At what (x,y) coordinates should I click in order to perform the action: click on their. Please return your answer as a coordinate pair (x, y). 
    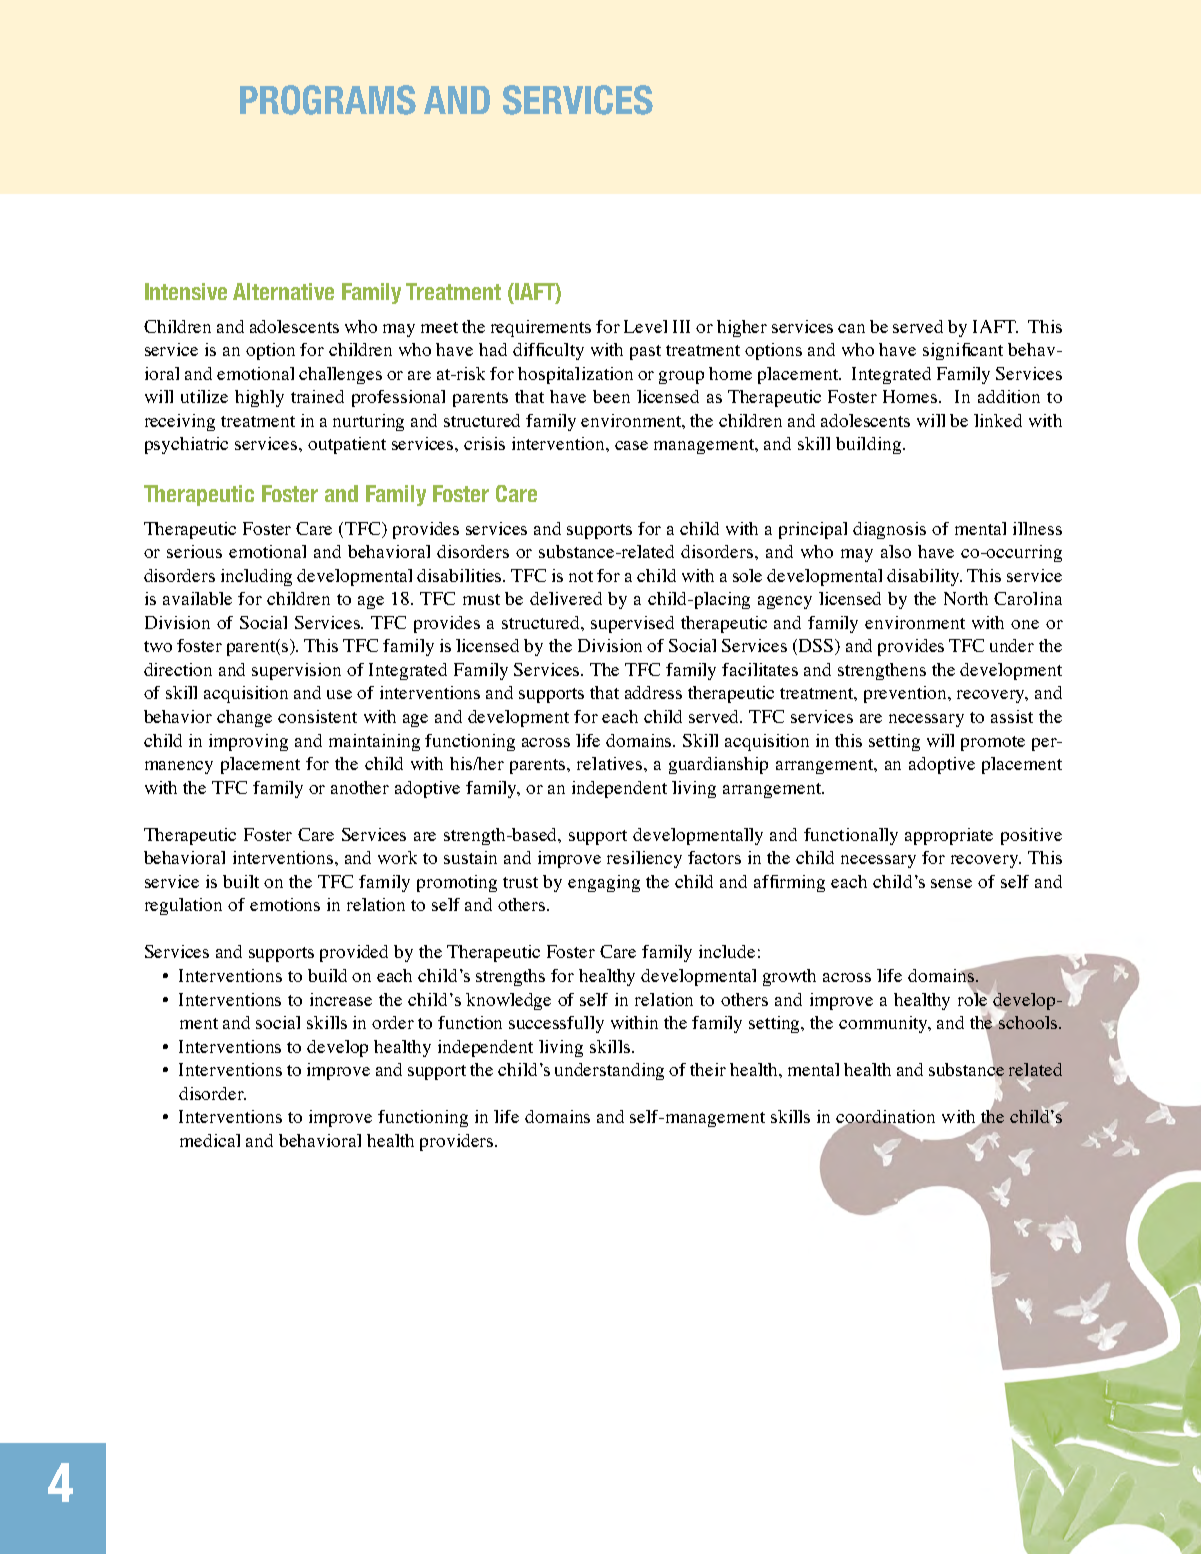
    Looking at the image, I should click on (708, 1069).
